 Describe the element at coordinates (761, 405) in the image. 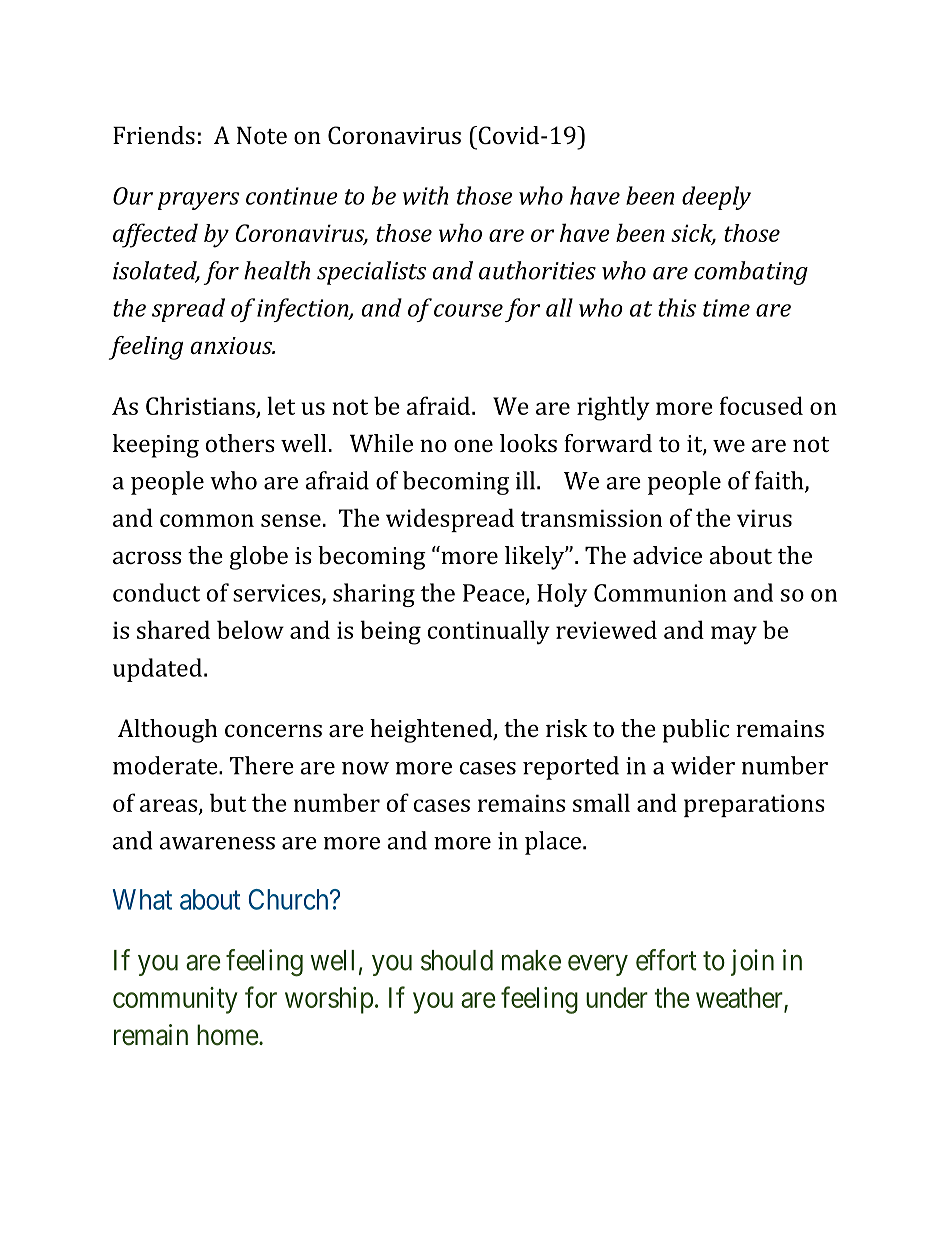

I see `focused` at that location.
